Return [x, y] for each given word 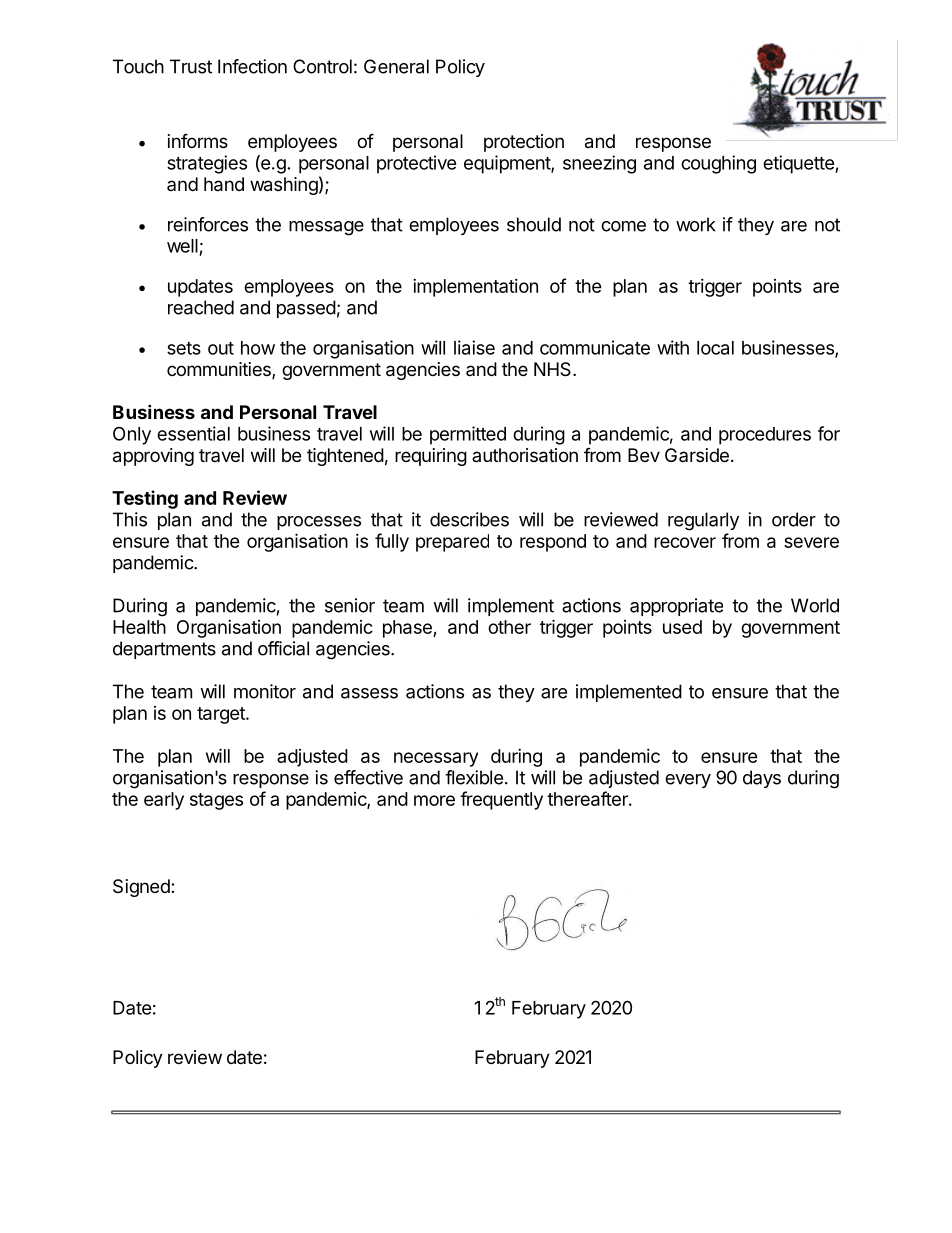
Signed [142, 888]
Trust [191, 66]
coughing [718, 164]
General [396, 66]
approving [153, 457]
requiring [431, 457]
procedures [765, 436]
